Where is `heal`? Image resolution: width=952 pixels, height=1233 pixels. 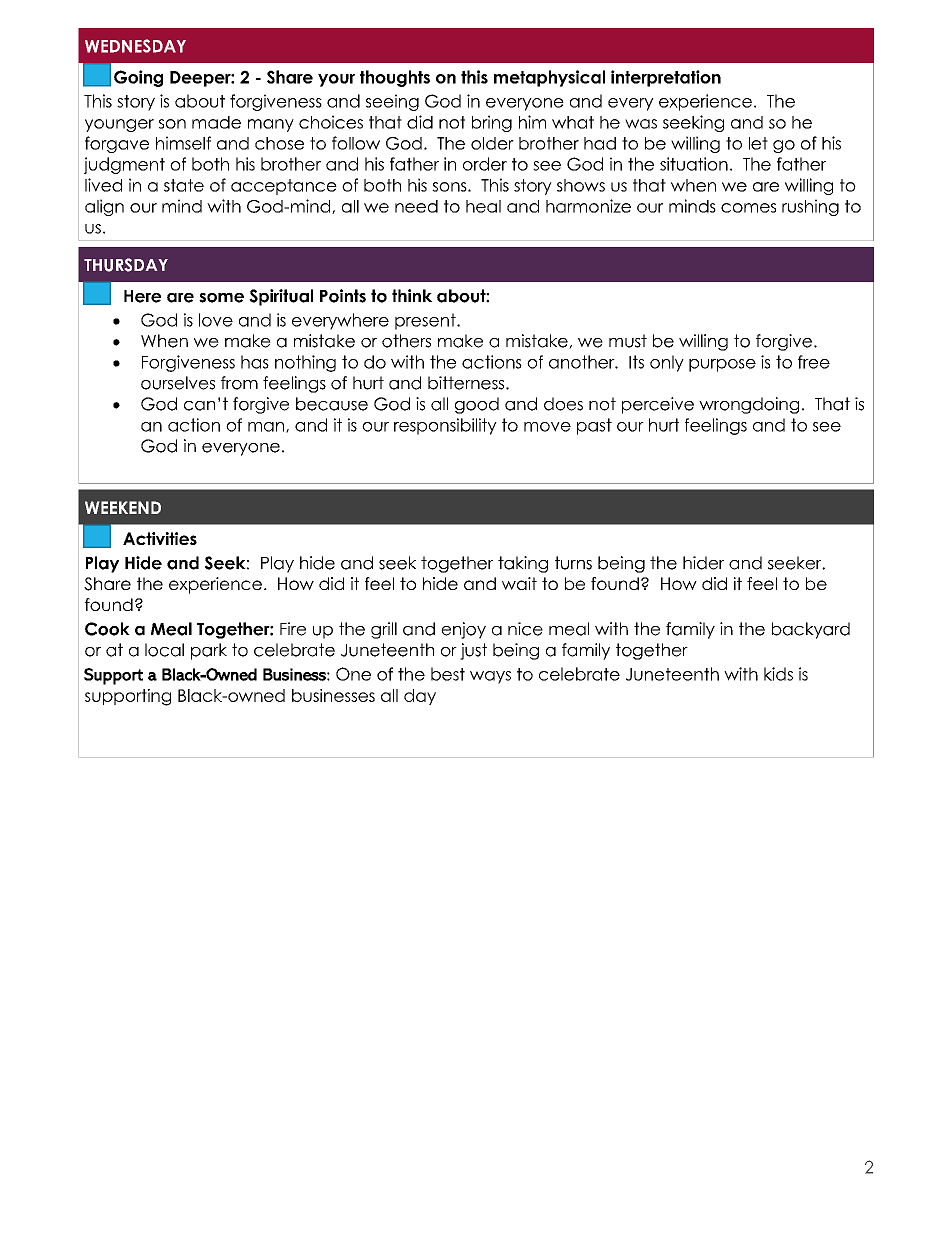 heal is located at coordinates (483, 206).
